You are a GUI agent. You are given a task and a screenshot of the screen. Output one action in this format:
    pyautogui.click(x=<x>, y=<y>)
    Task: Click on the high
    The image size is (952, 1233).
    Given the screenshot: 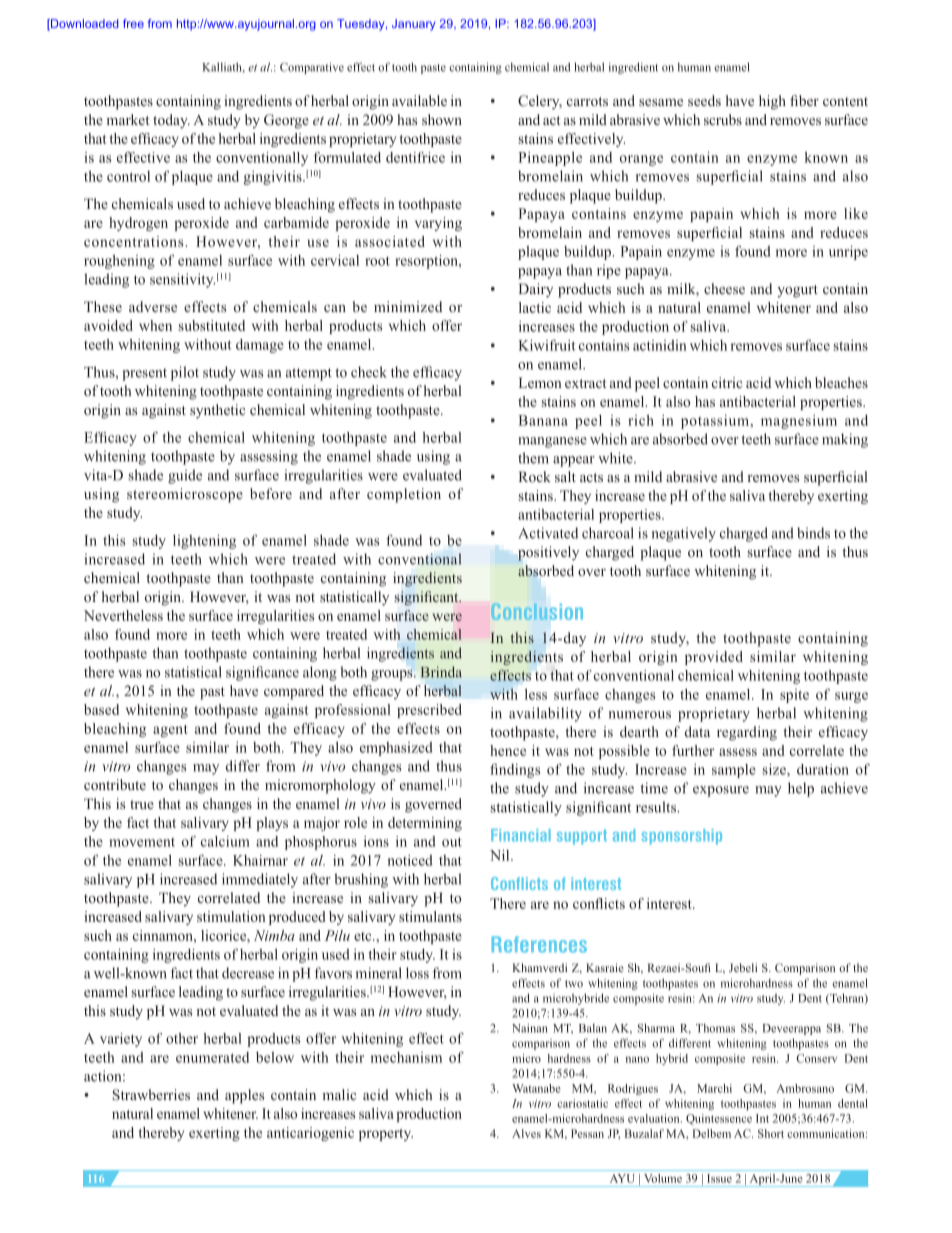 What is the action you would take?
    pyautogui.click(x=772, y=102)
